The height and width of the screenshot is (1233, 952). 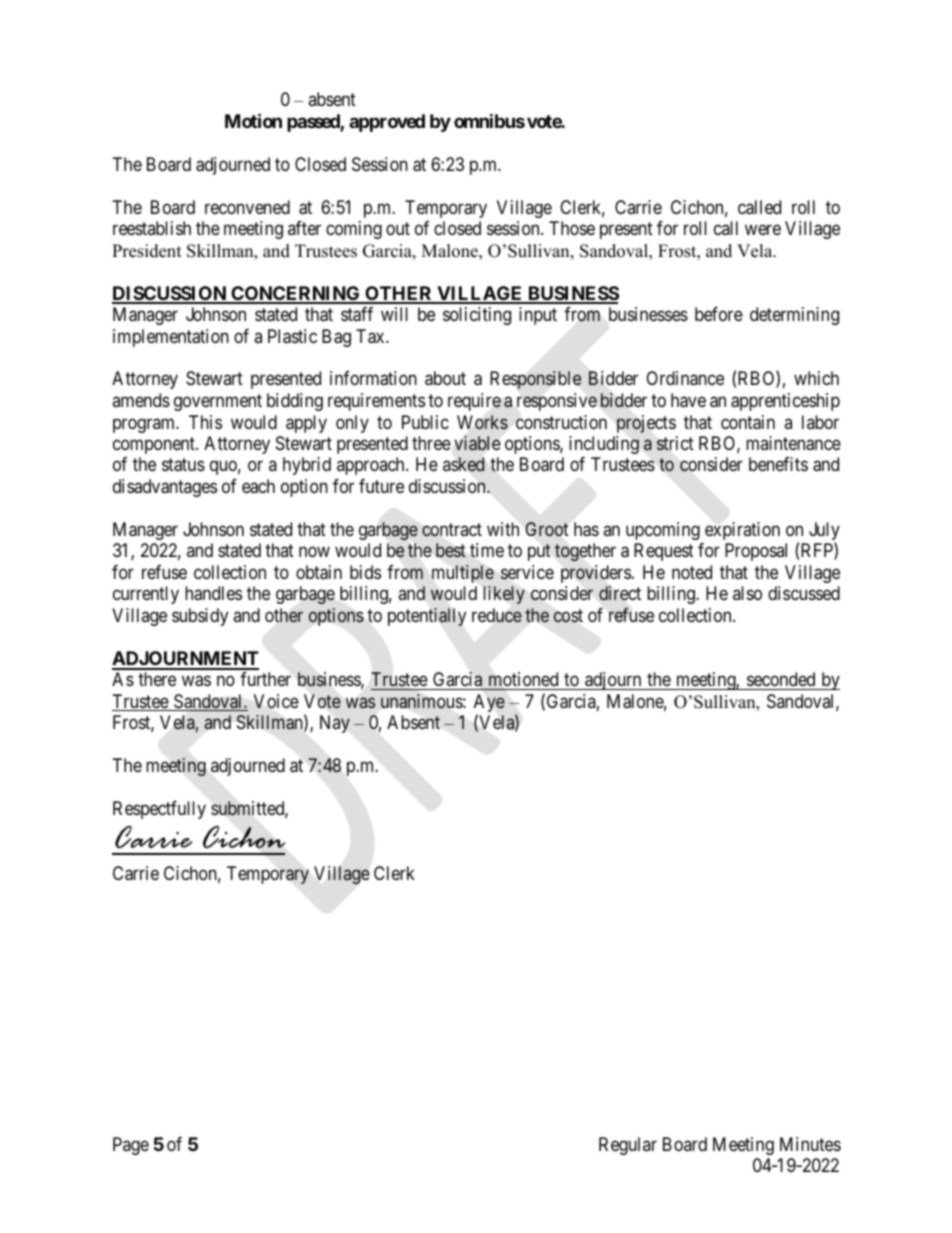 I want to click on Minutes, so click(x=810, y=1144).
